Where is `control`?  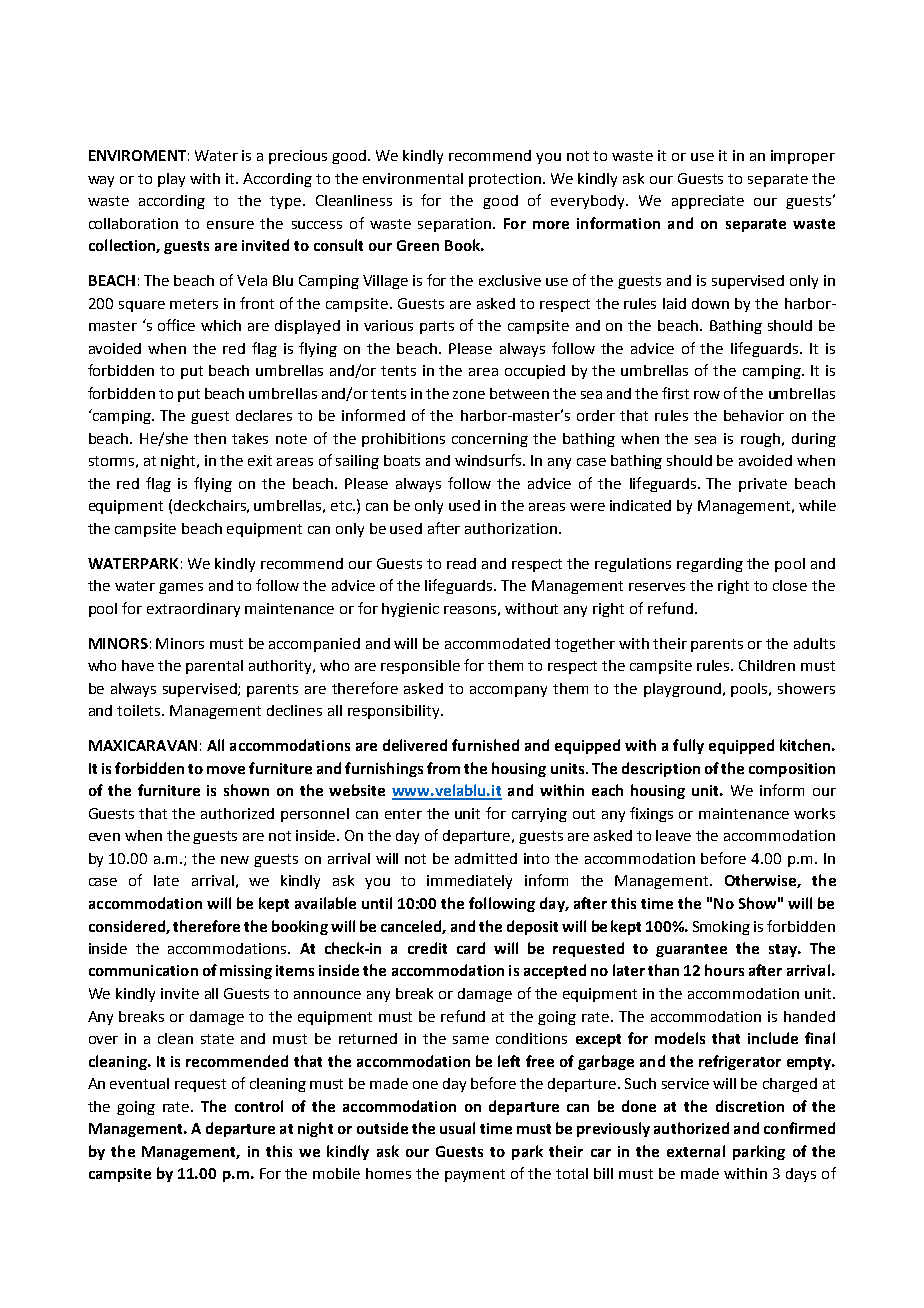 control is located at coordinates (259, 1106).
